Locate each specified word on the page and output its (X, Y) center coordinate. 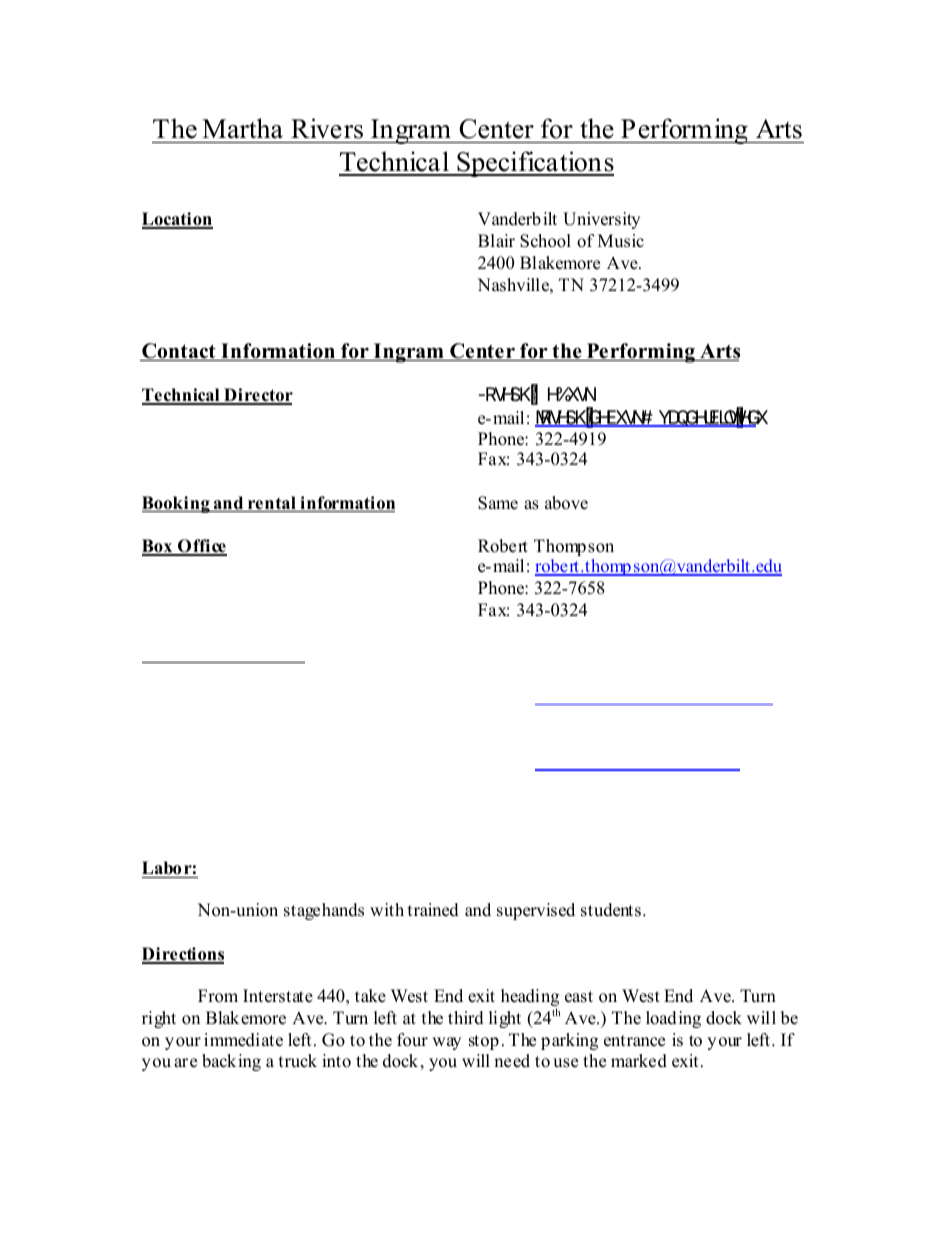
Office (201, 547)
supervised (536, 911)
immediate (243, 1040)
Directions (183, 955)
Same (498, 503)
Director (257, 396)
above (566, 503)
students (612, 910)
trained (433, 910)
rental (272, 504)
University (601, 220)
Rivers (327, 128)
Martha (242, 128)
